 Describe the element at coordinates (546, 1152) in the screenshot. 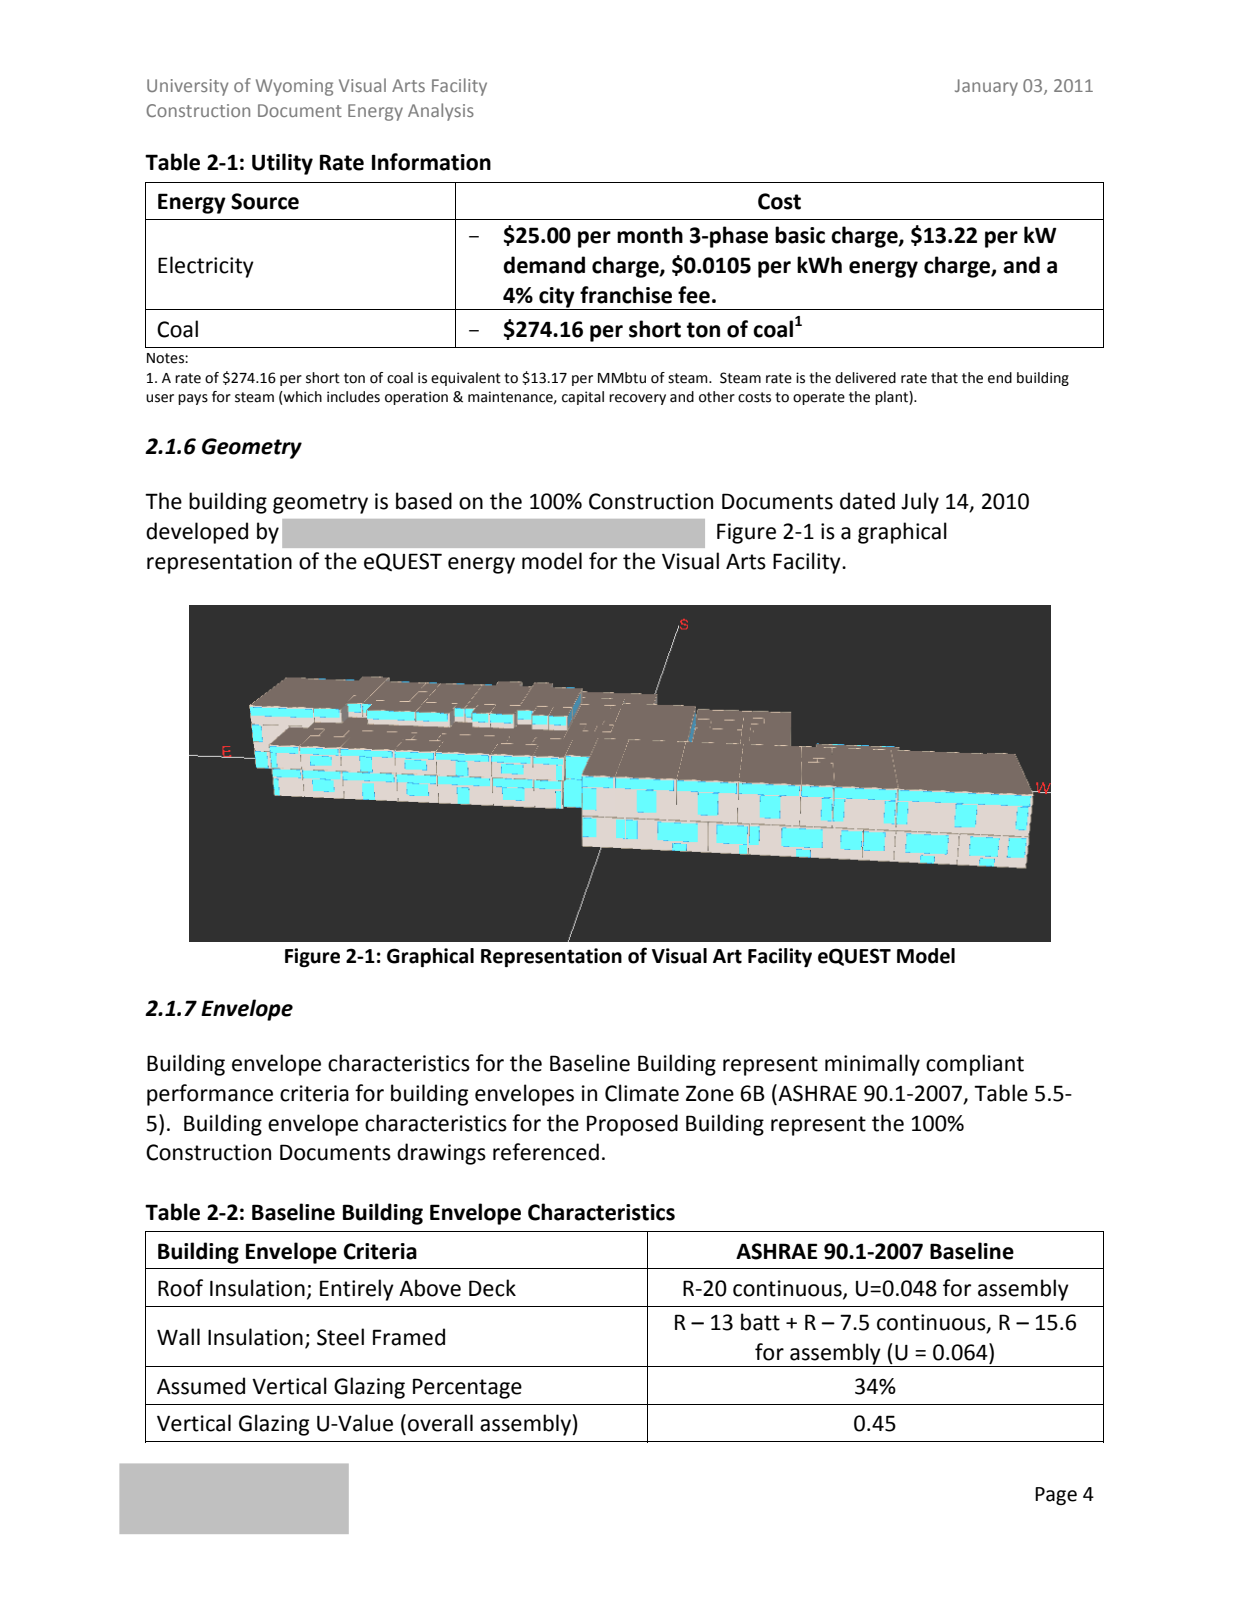

I see `referenced` at that location.
